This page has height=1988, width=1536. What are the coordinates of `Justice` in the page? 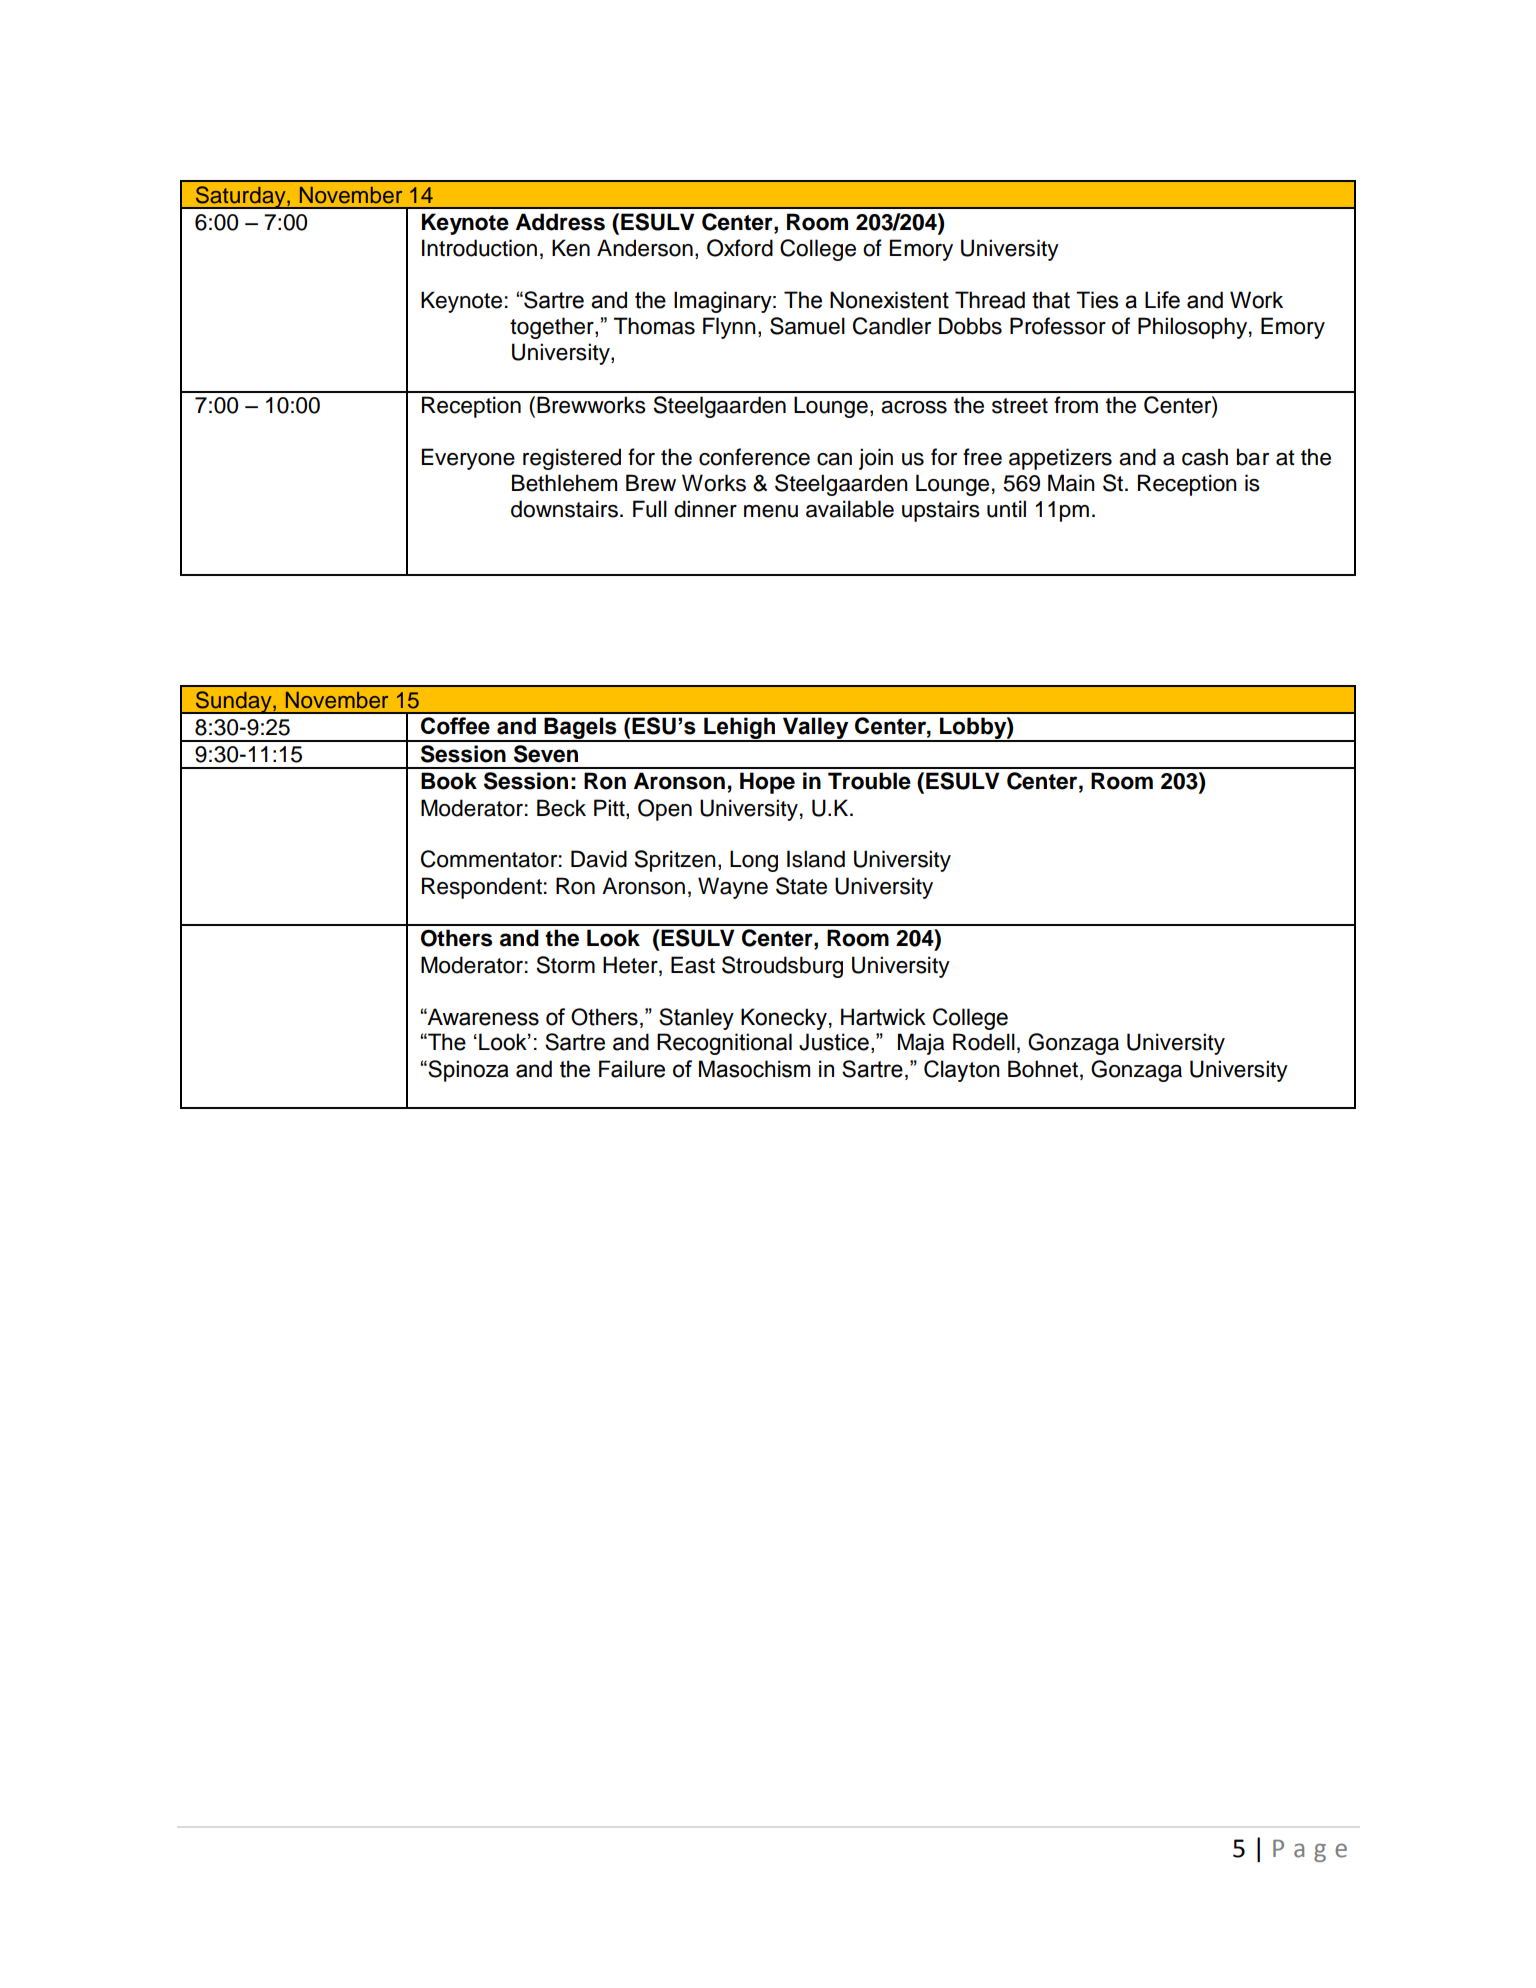 It's located at (834, 1042).
